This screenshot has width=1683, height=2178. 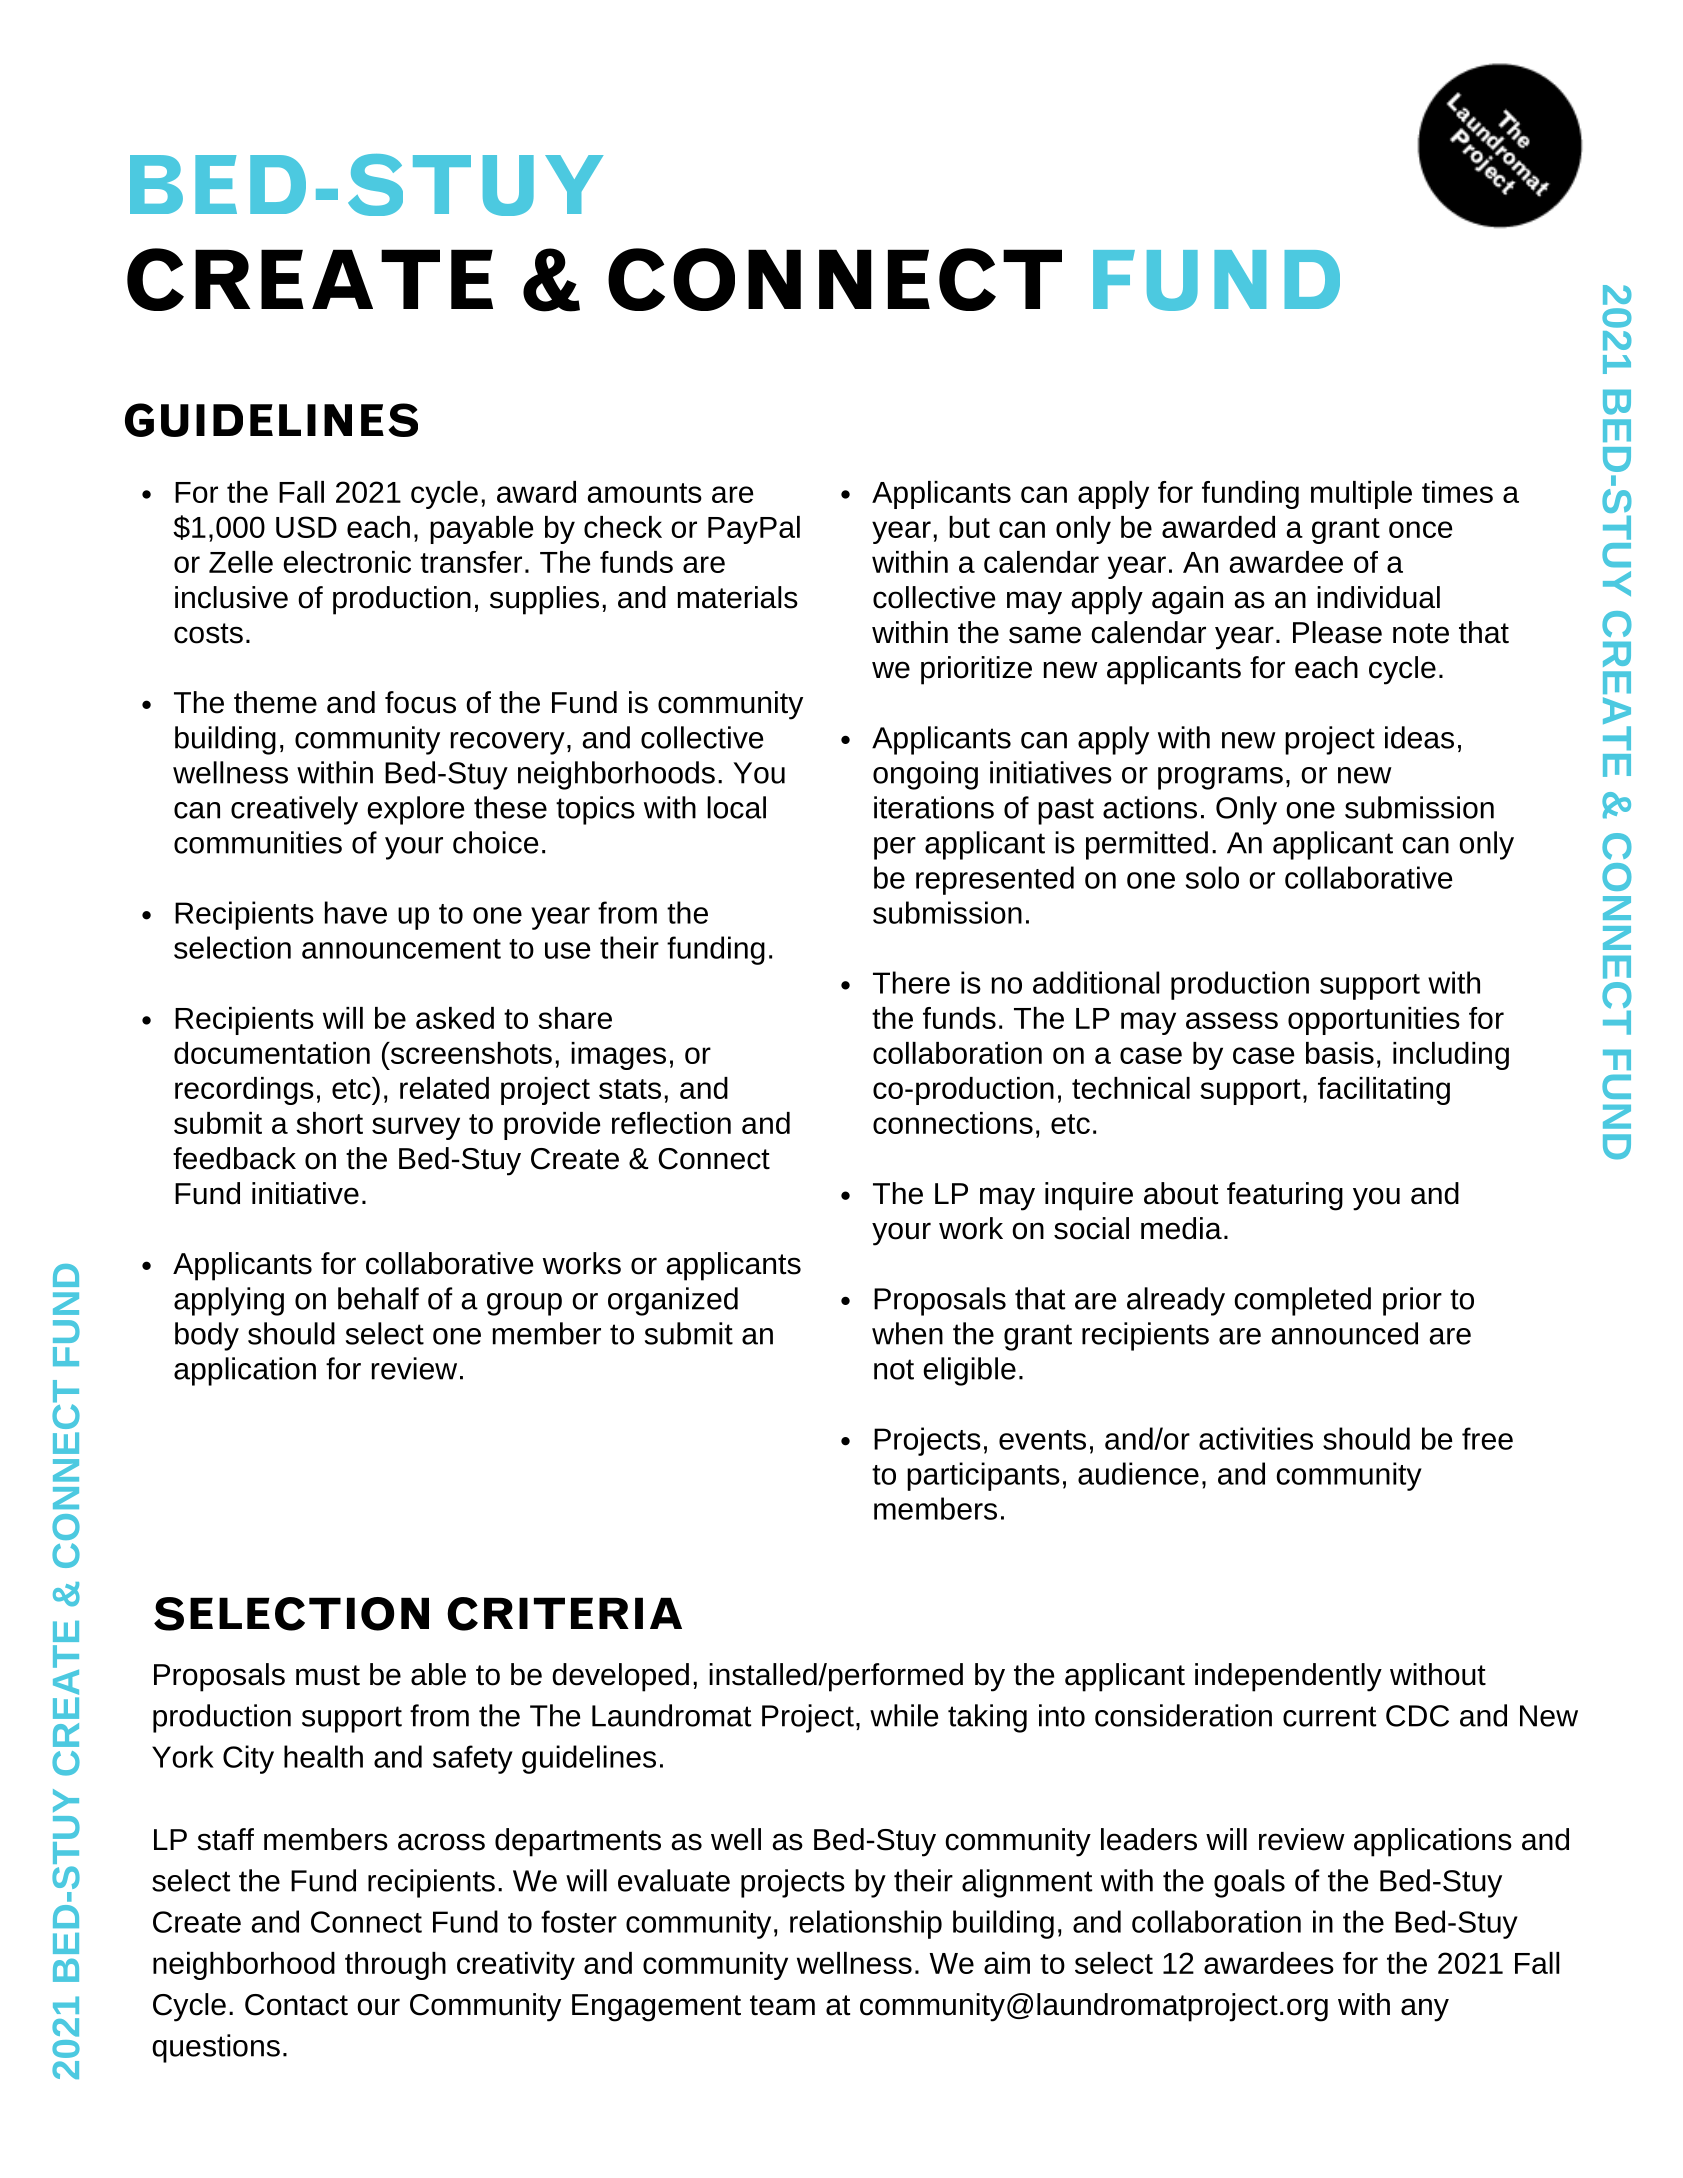 I want to click on There, so click(x=911, y=982).
